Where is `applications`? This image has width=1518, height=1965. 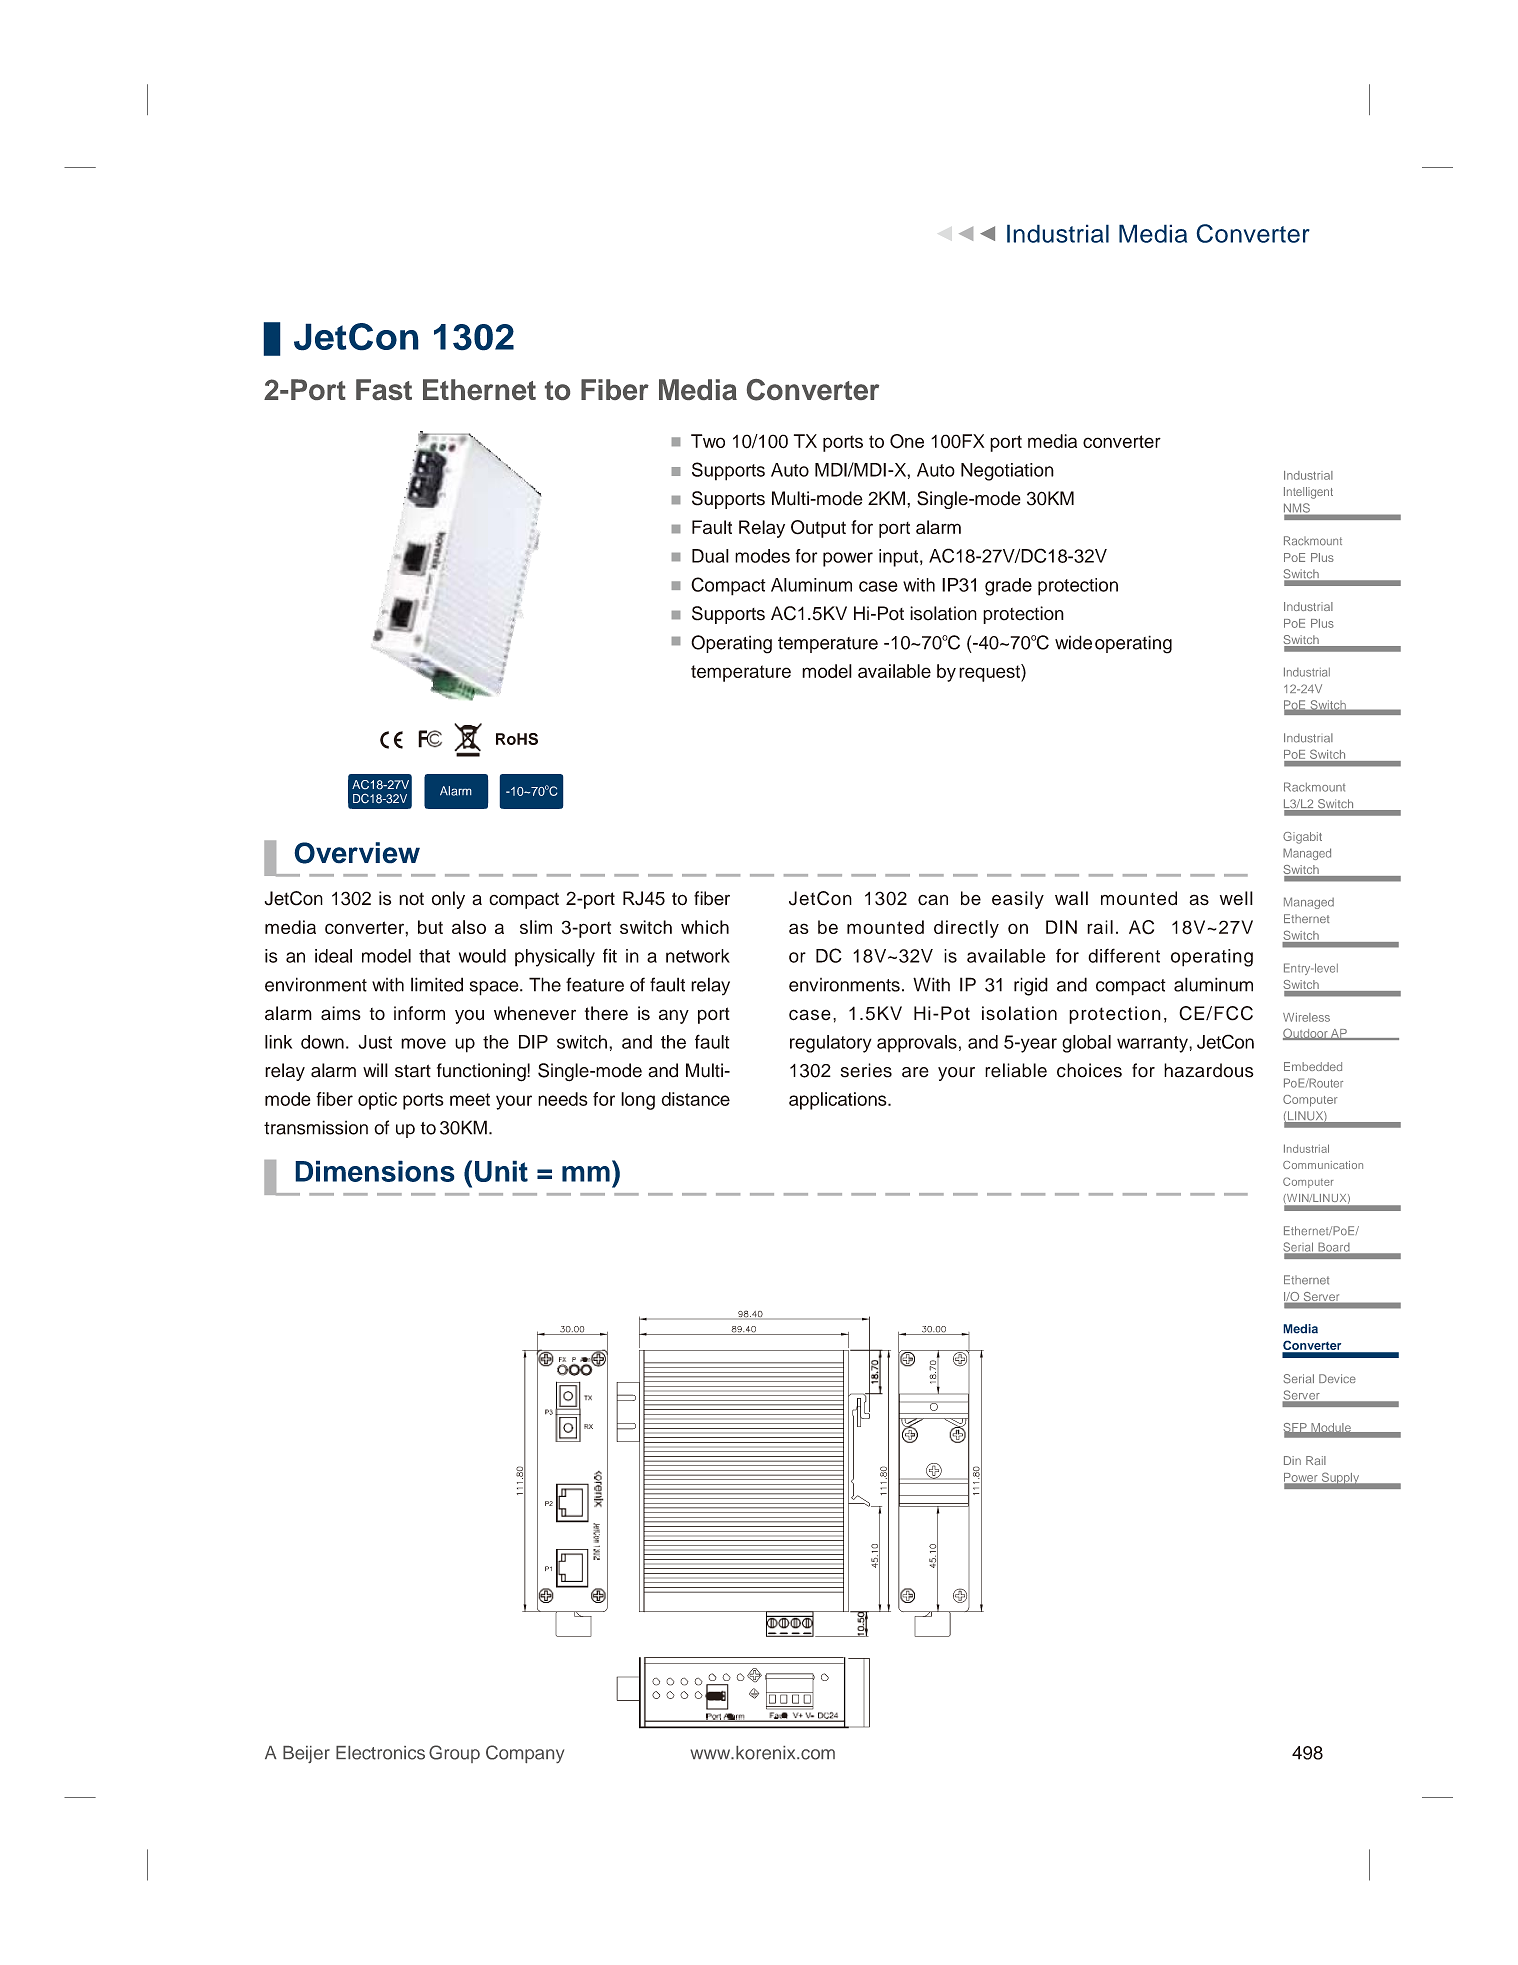 applications is located at coordinates (839, 1101).
